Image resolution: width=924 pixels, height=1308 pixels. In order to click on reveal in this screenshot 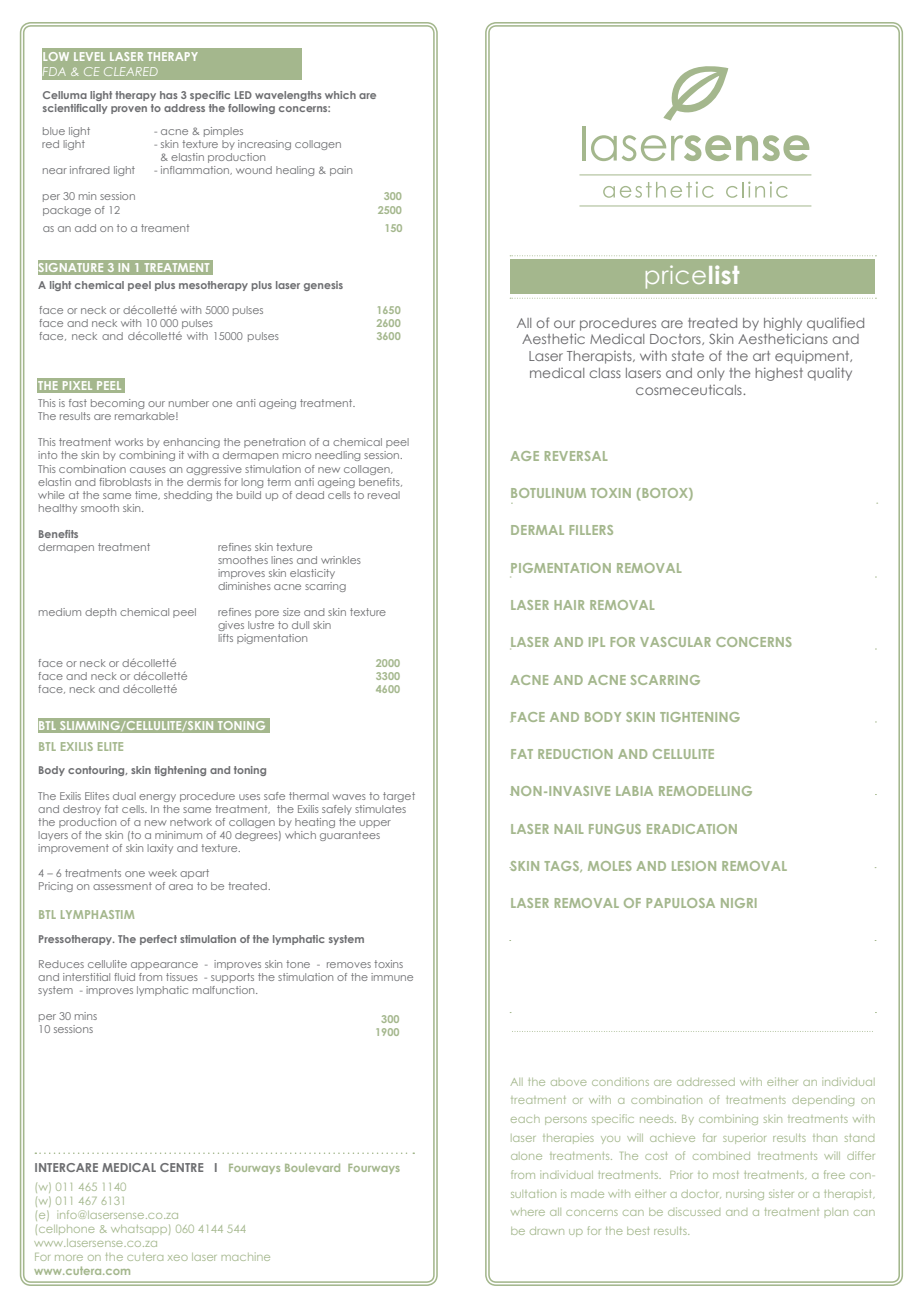, I will do `click(384, 495)`.
